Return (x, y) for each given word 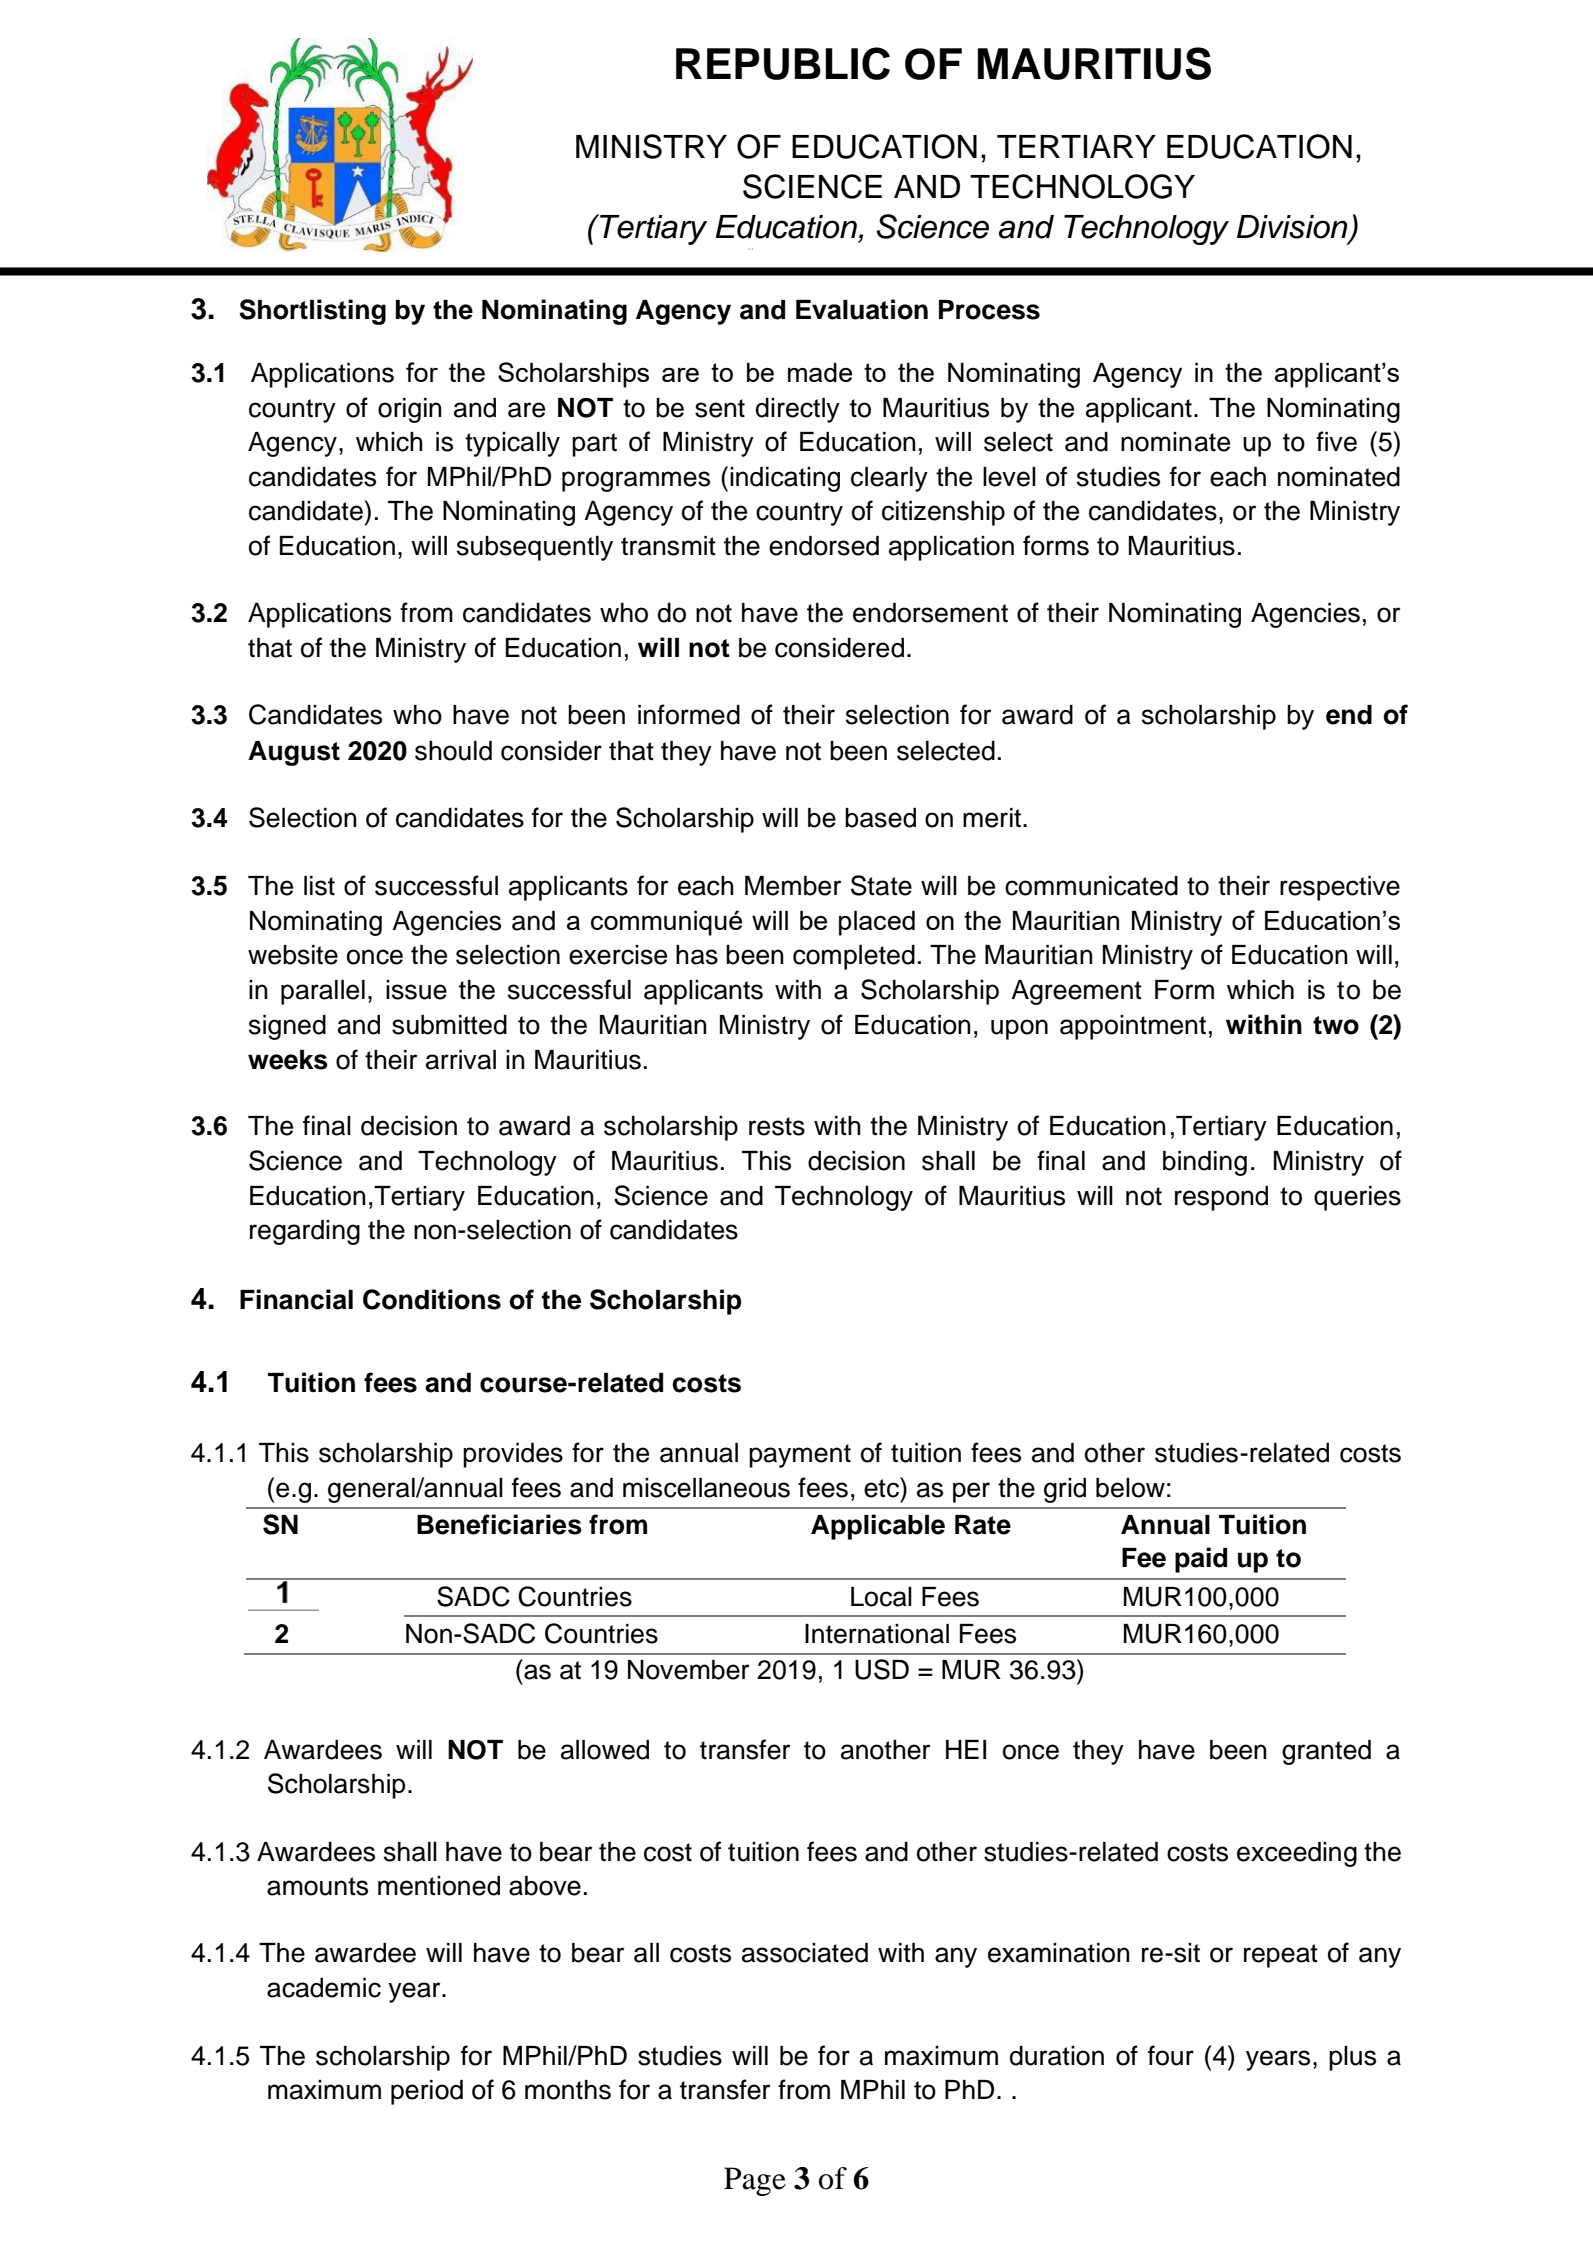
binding (1205, 1163)
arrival (461, 1060)
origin (410, 410)
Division (1293, 228)
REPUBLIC (783, 63)
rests (777, 1126)
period (427, 2092)
